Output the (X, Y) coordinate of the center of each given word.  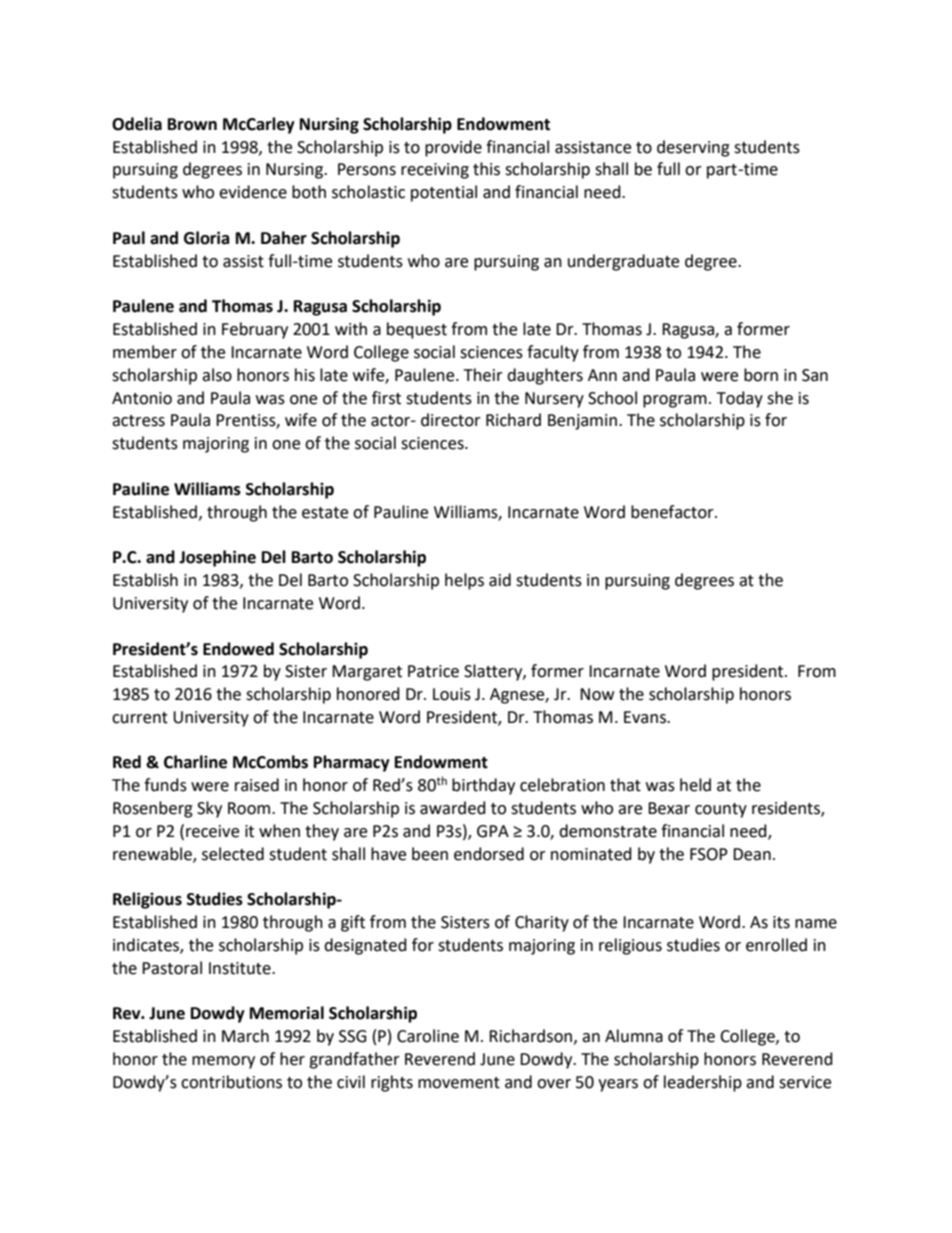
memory (223, 1062)
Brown (192, 124)
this (486, 169)
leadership (703, 1083)
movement (459, 1083)
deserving (693, 148)
